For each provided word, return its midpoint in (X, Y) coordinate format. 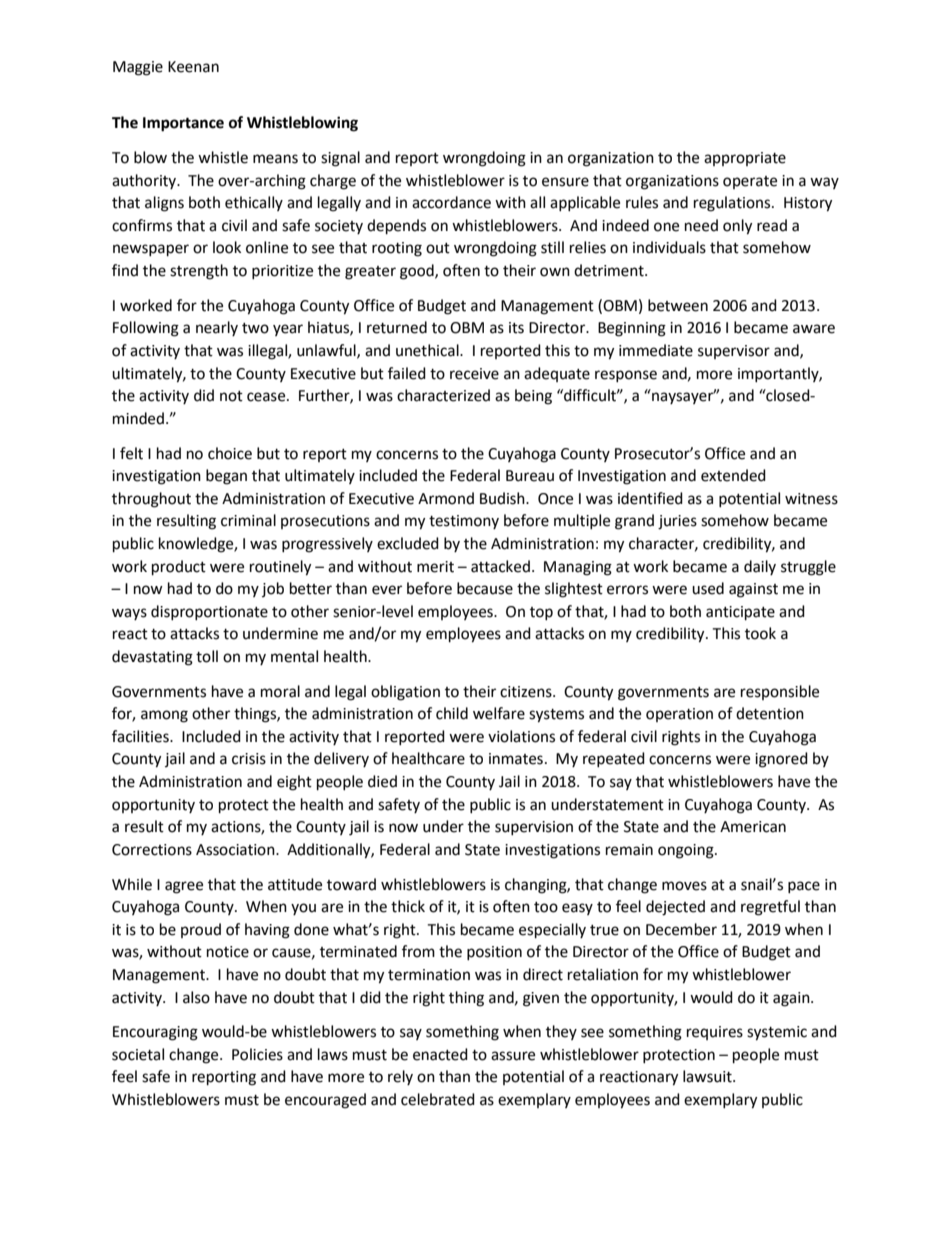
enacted (440, 1054)
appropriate (745, 159)
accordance (451, 202)
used (708, 588)
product (179, 568)
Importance (183, 124)
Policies (257, 1054)
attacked (500, 566)
